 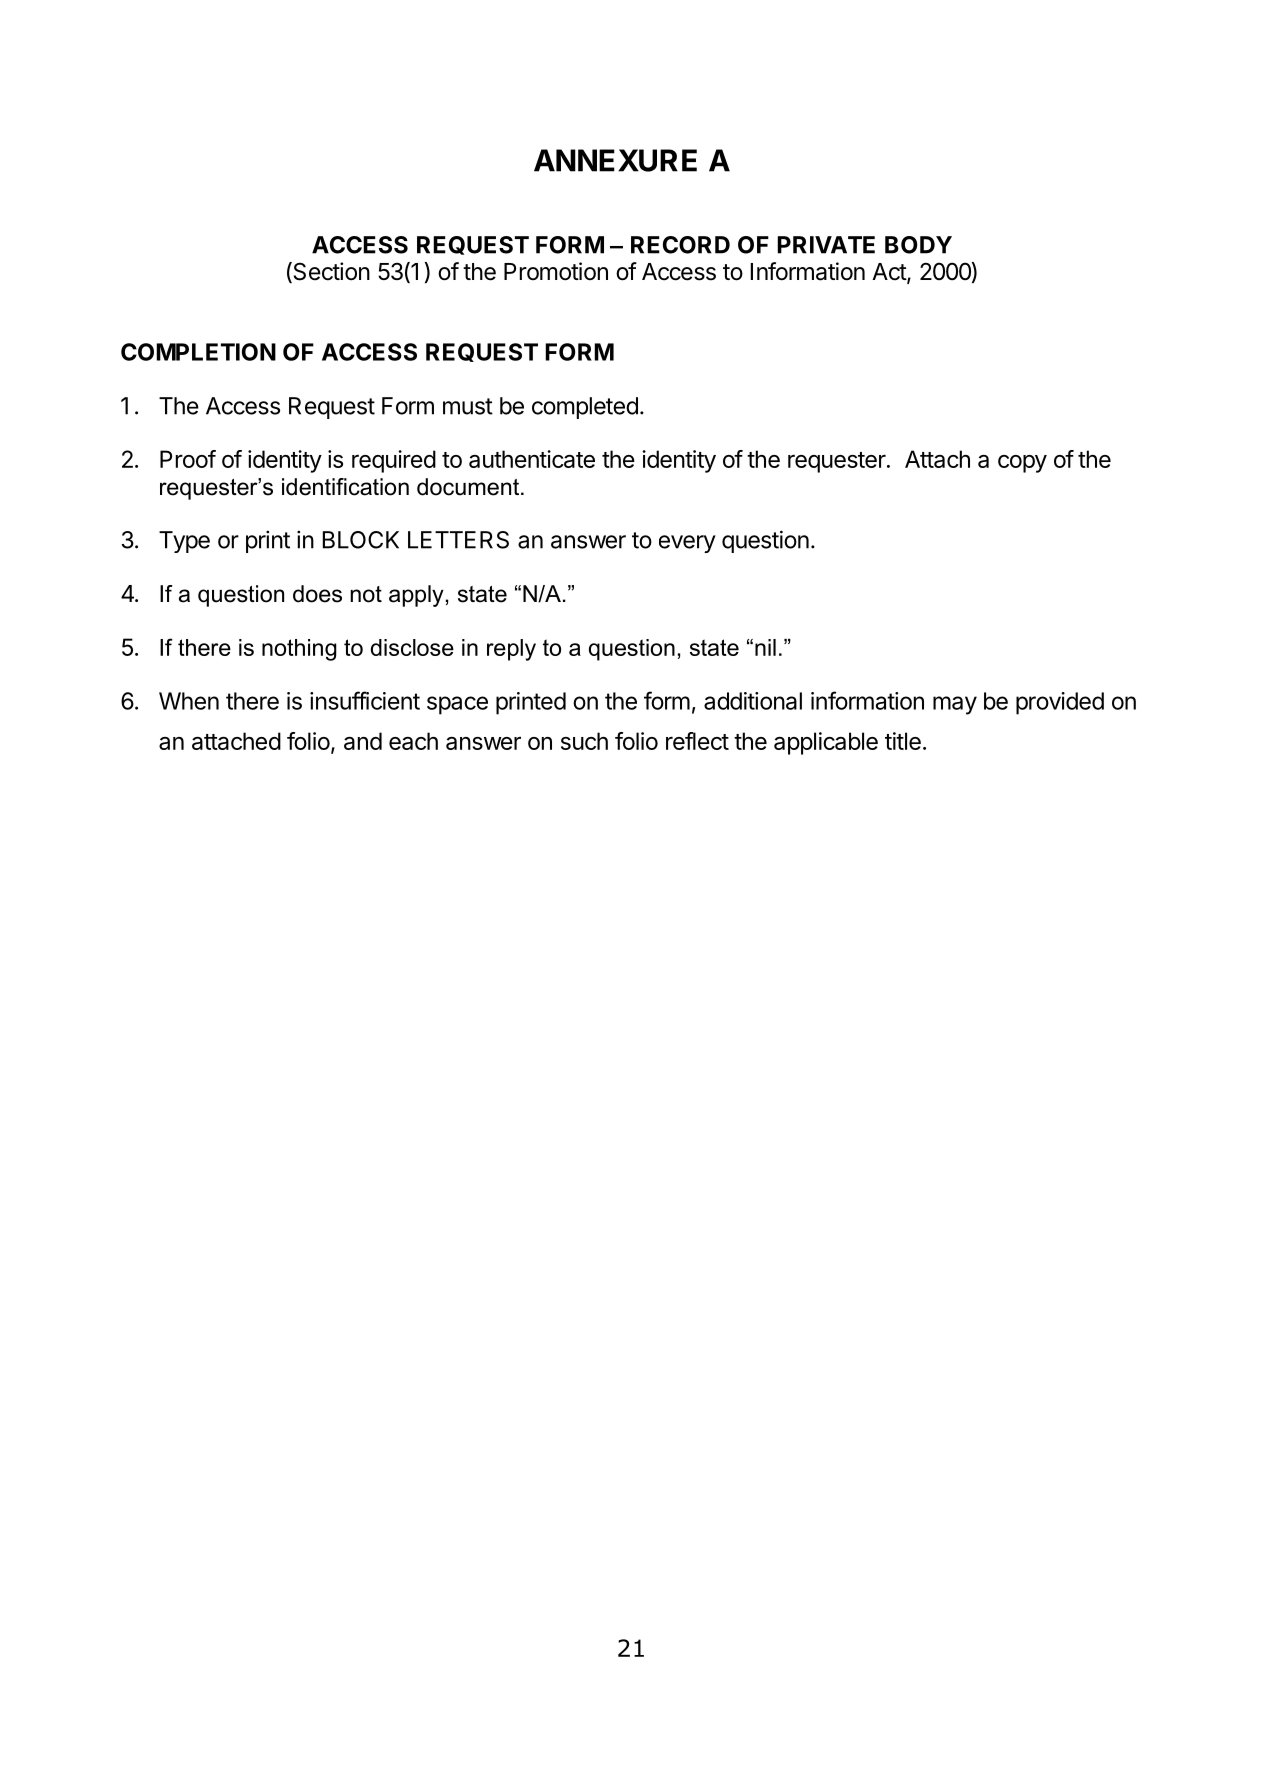 What do you see at coordinates (361, 540) in the page?
I see `BLOCK` at bounding box center [361, 540].
